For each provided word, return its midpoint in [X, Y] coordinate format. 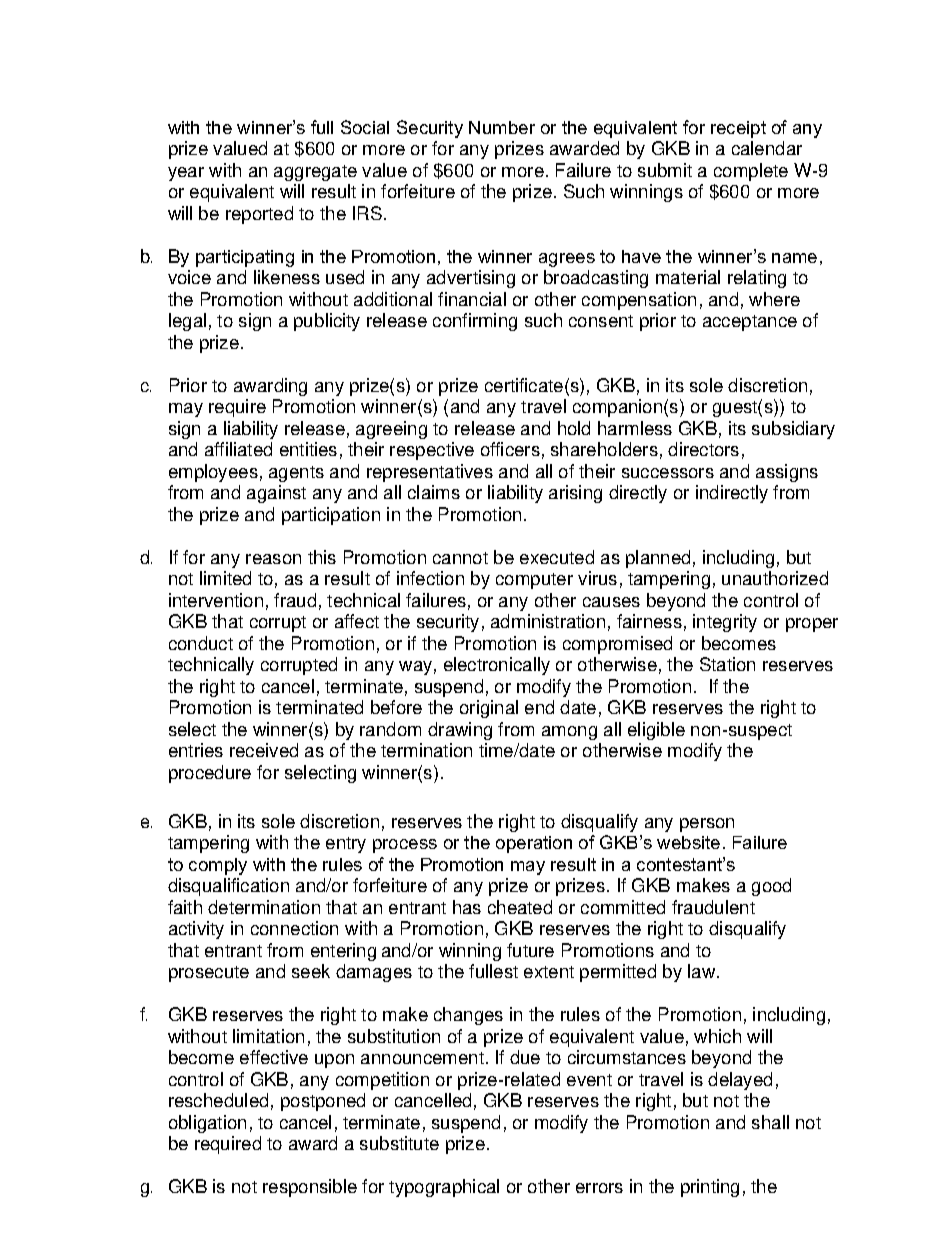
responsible [310, 1188]
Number [502, 127]
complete [751, 172]
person [707, 825]
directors [703, 449]
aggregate [315, 173]
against [276, 494]
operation [534, 844]
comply [218, 866]
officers [510, 449]
